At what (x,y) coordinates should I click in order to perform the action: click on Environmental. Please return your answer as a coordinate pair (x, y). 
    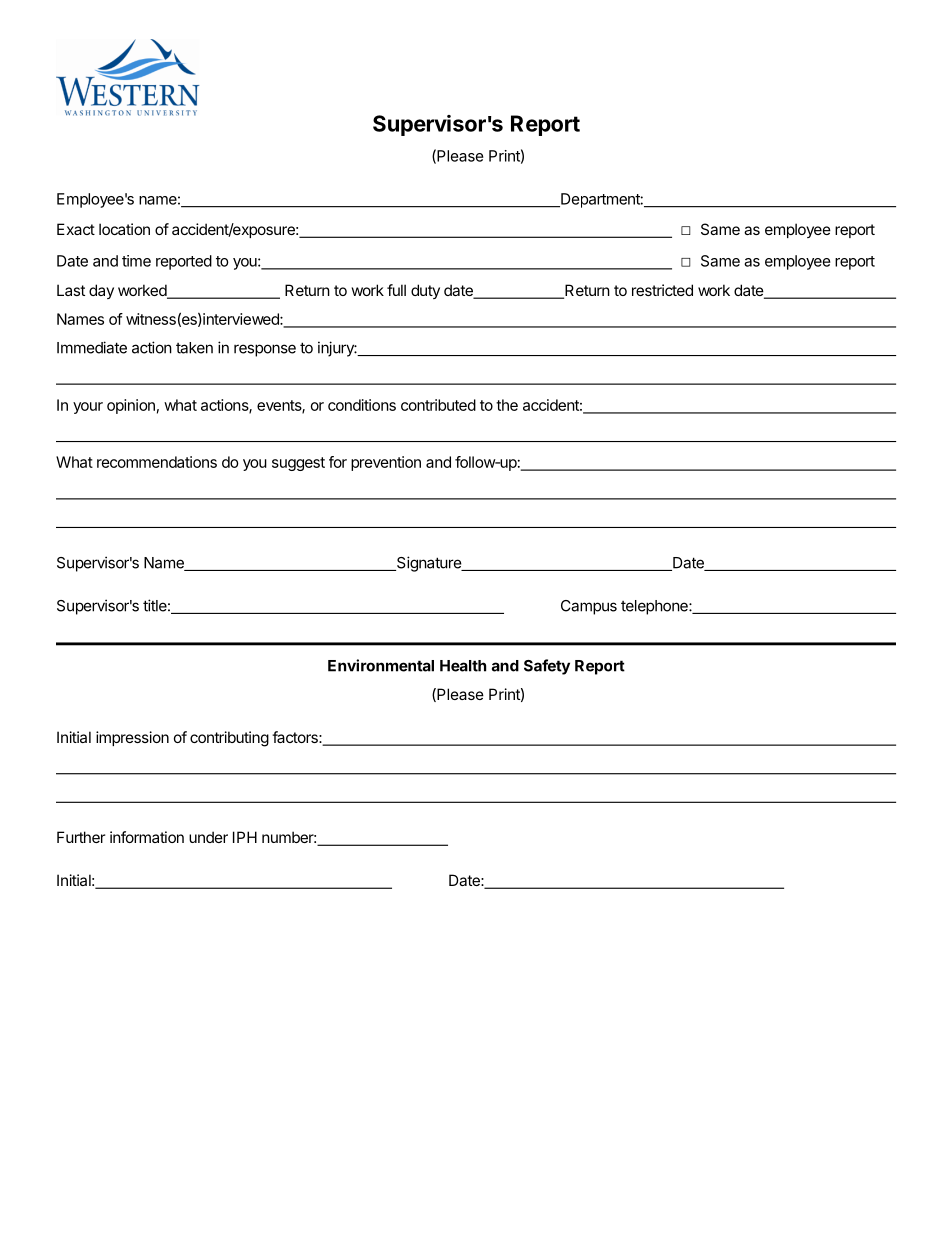
    Looking at the image, I should click on (381, 665).
